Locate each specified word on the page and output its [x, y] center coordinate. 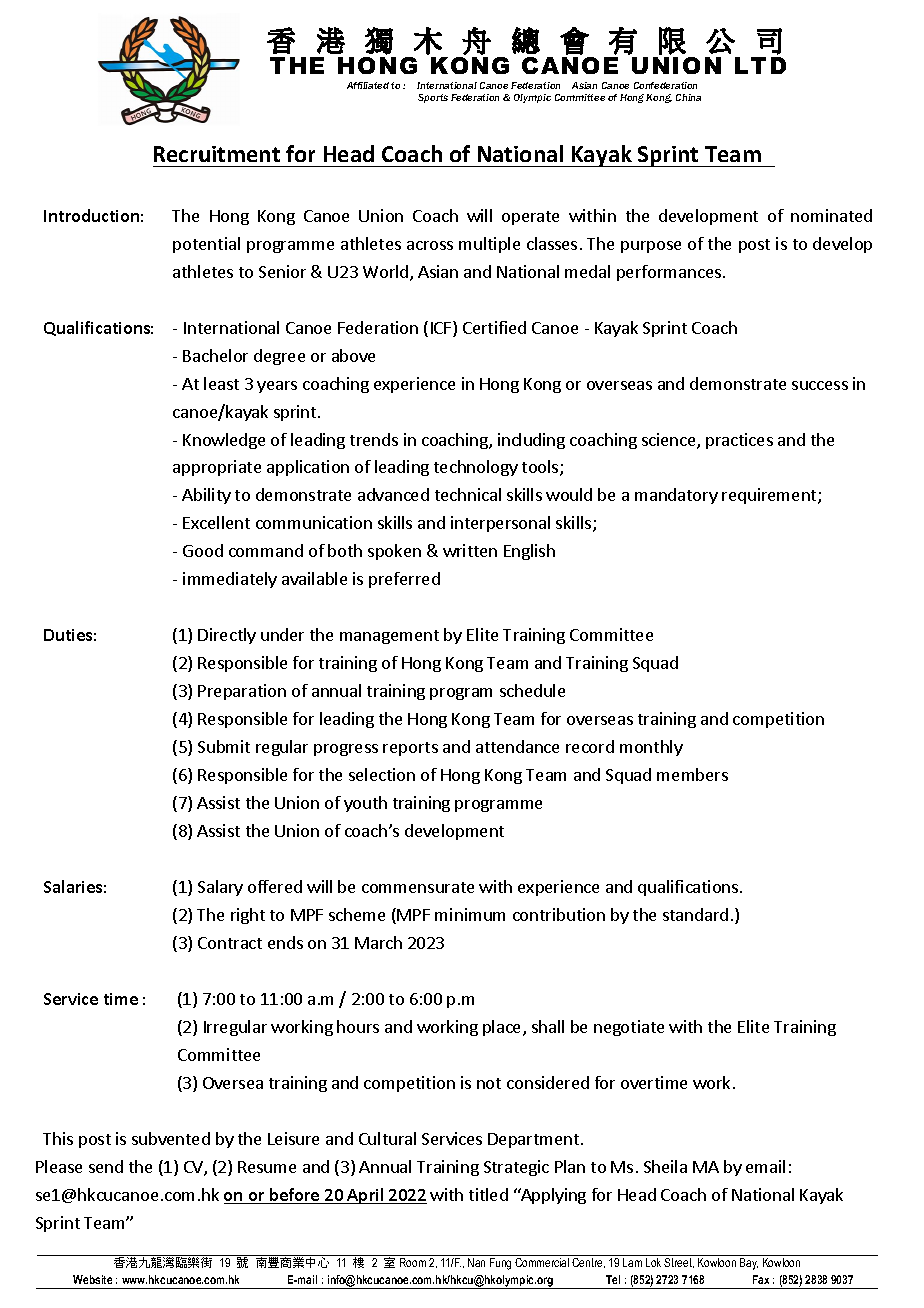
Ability [206, 496]
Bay [749, 1264]
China [688, 97]
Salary [220, 888]
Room [413, 1262]
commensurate [418, 887]
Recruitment [217, 154]
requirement [770, 496]
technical [468, 494]
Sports [433, 98]
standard [695, 914]
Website [92, 1279]
